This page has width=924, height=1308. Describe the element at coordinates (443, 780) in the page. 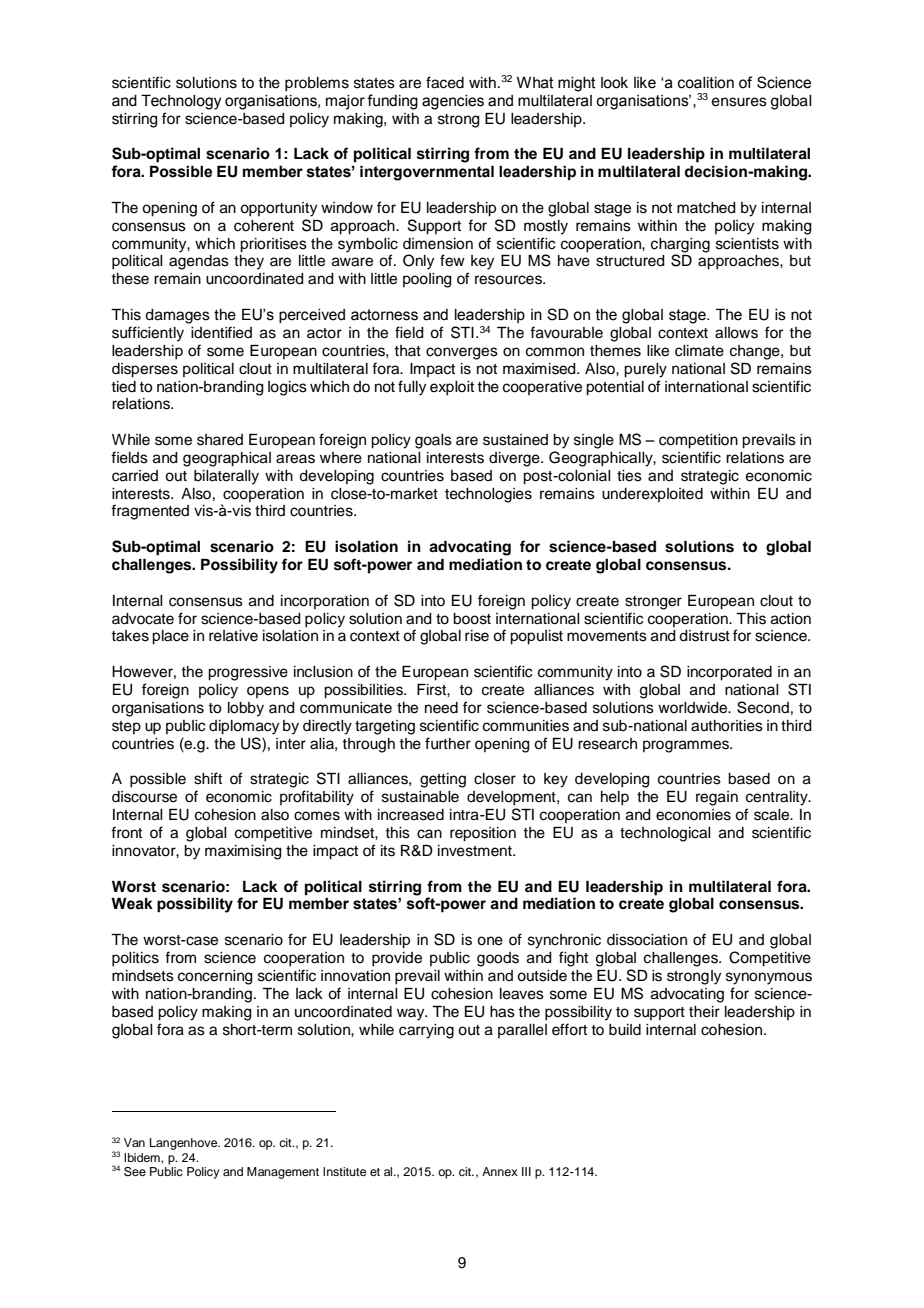

I see `getting` at that location.
